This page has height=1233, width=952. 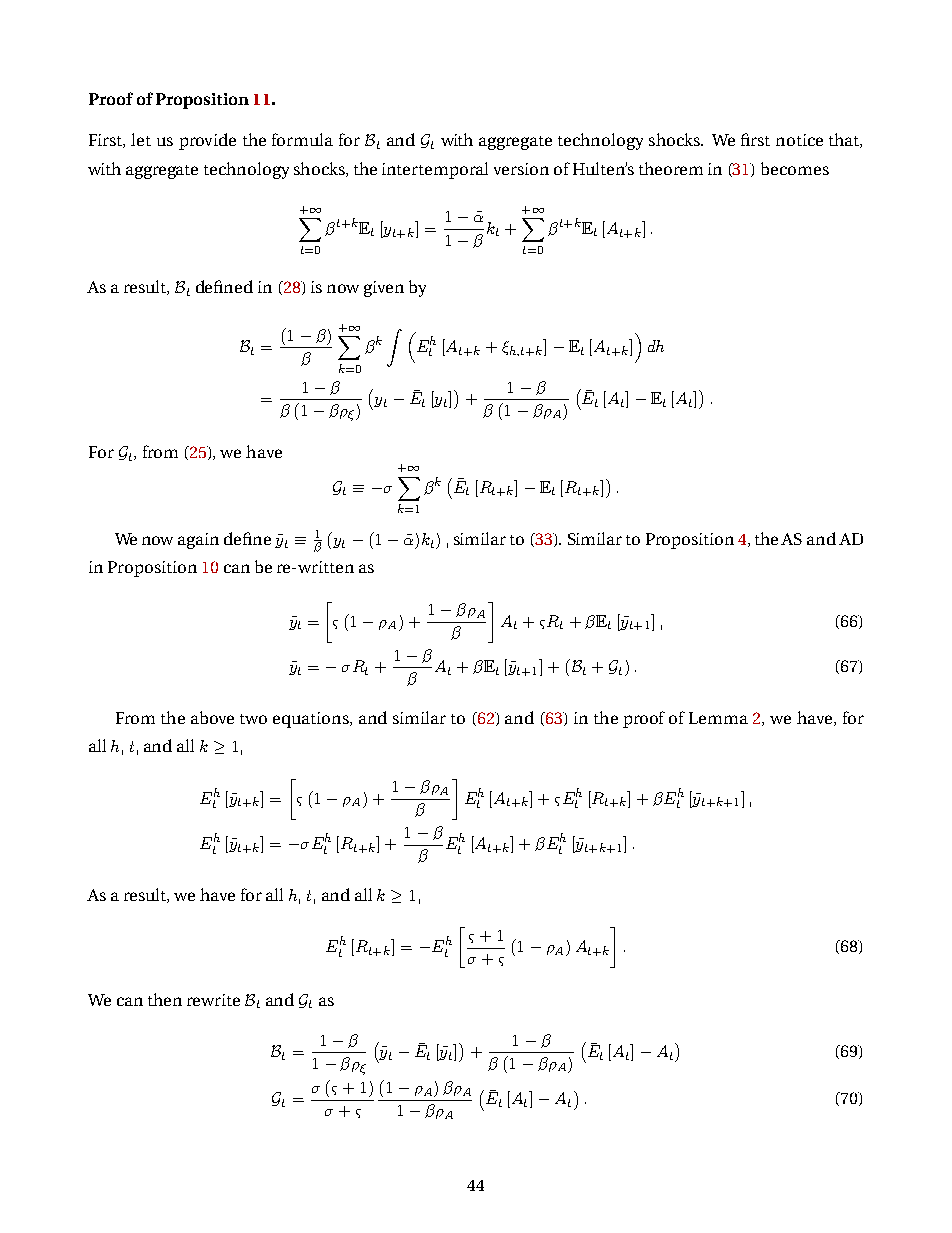 I want to click on provide, so click(x=207, y=141).
